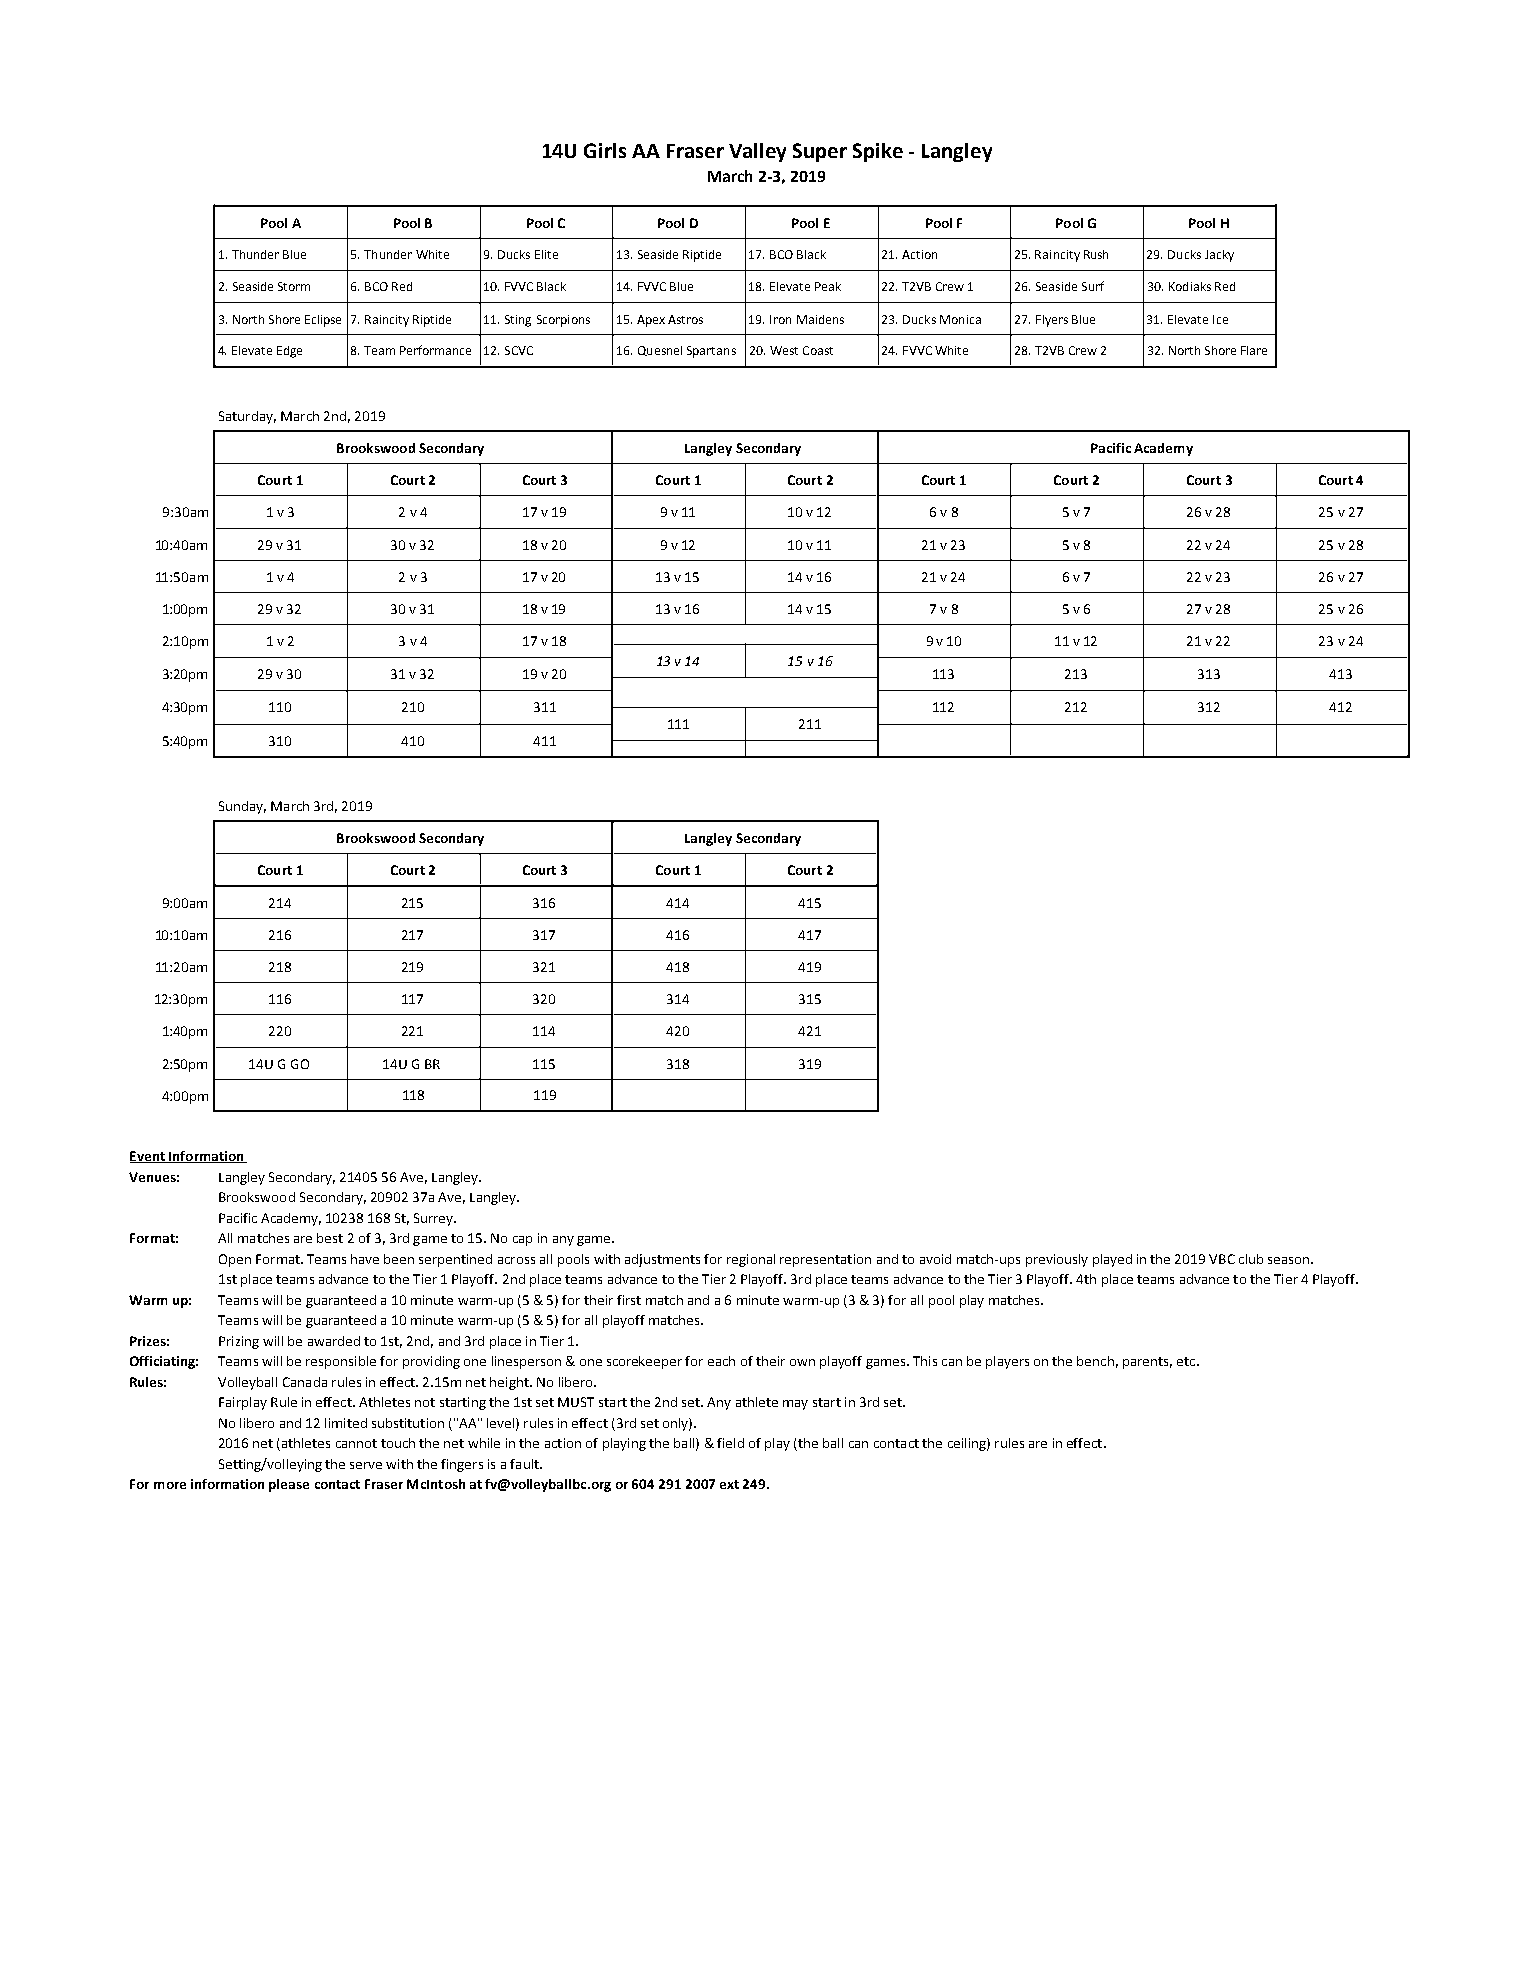  Describe the element at coordinates (1251, 1259) in the document. I see `club` at that location.
